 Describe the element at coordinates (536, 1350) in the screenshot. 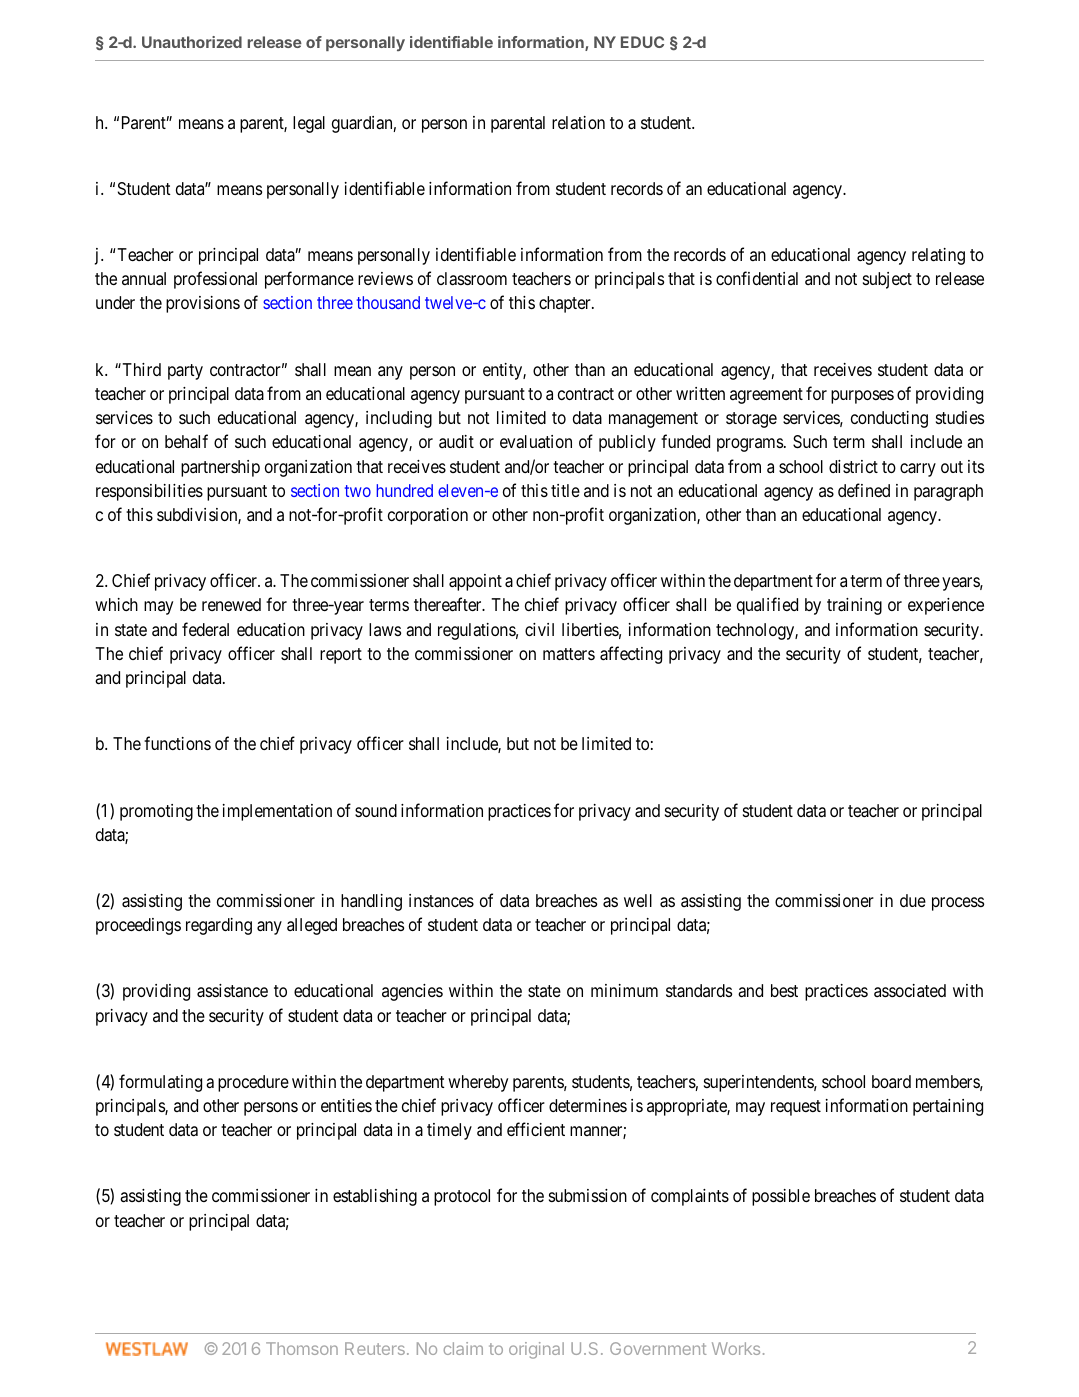

I see `original` at that location.
